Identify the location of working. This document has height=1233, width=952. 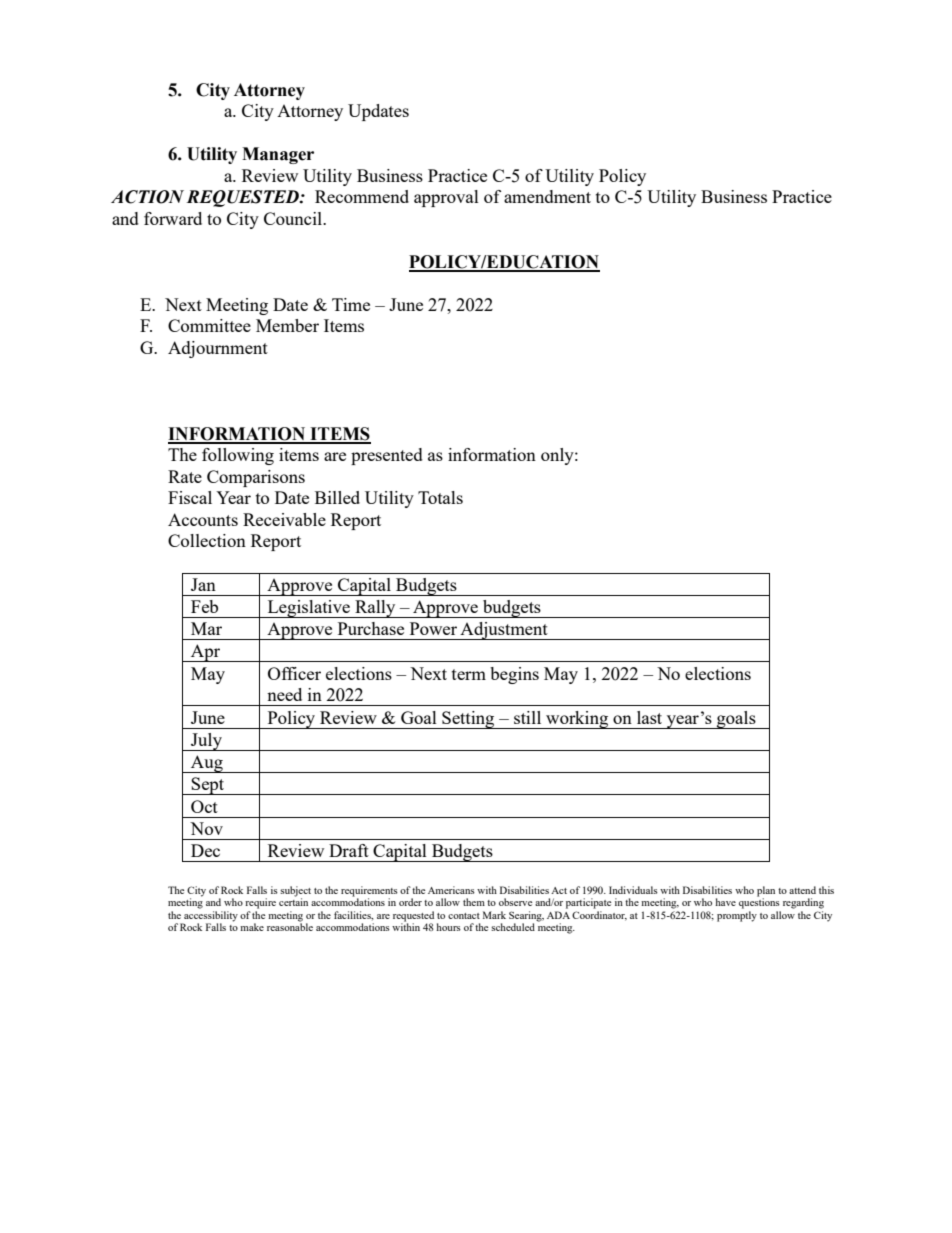
(577, 720).
